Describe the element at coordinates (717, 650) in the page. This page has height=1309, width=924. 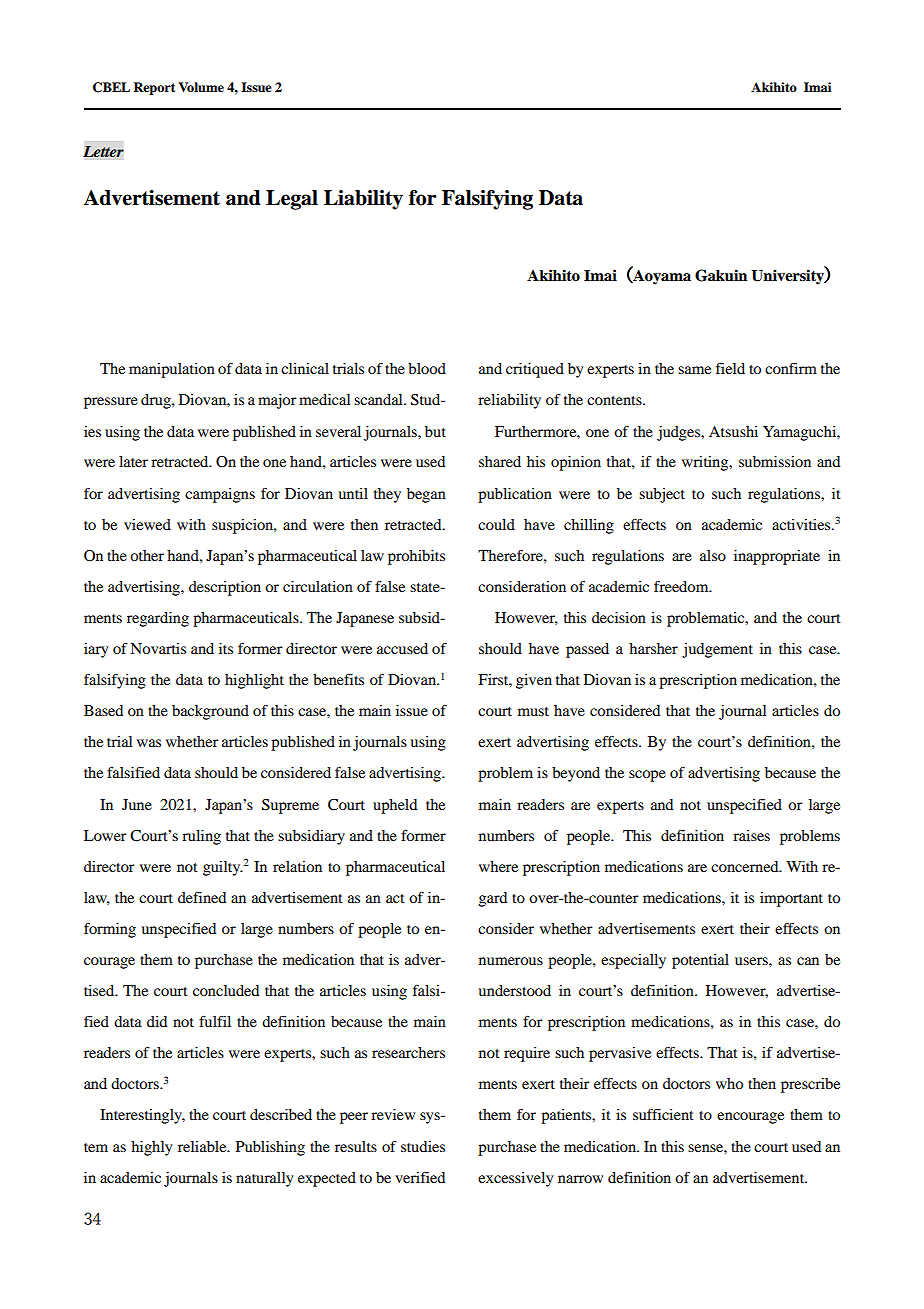
I see `judgement` at that location.
